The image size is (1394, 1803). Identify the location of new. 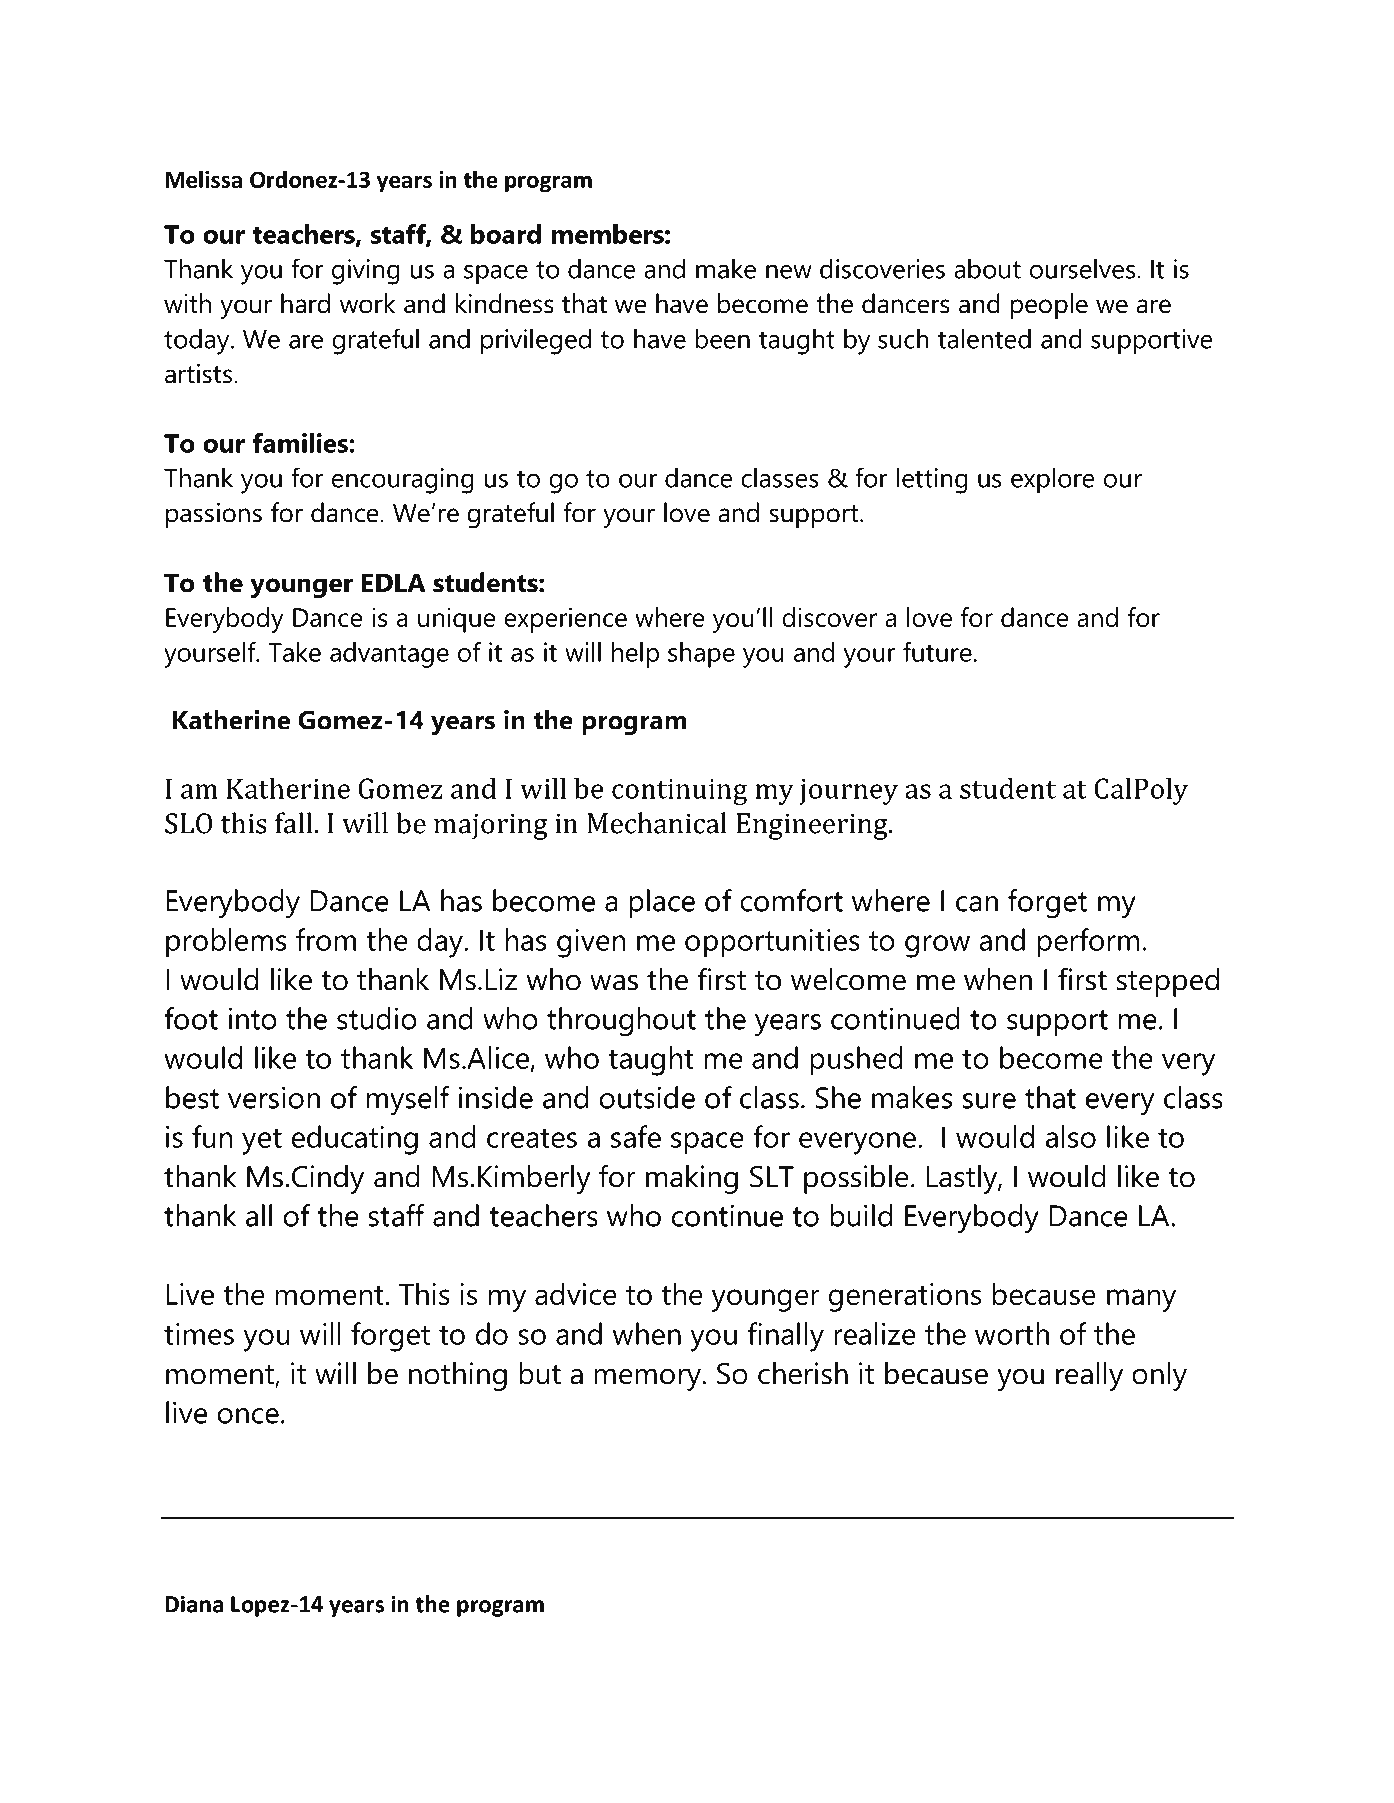
(789, 271).
